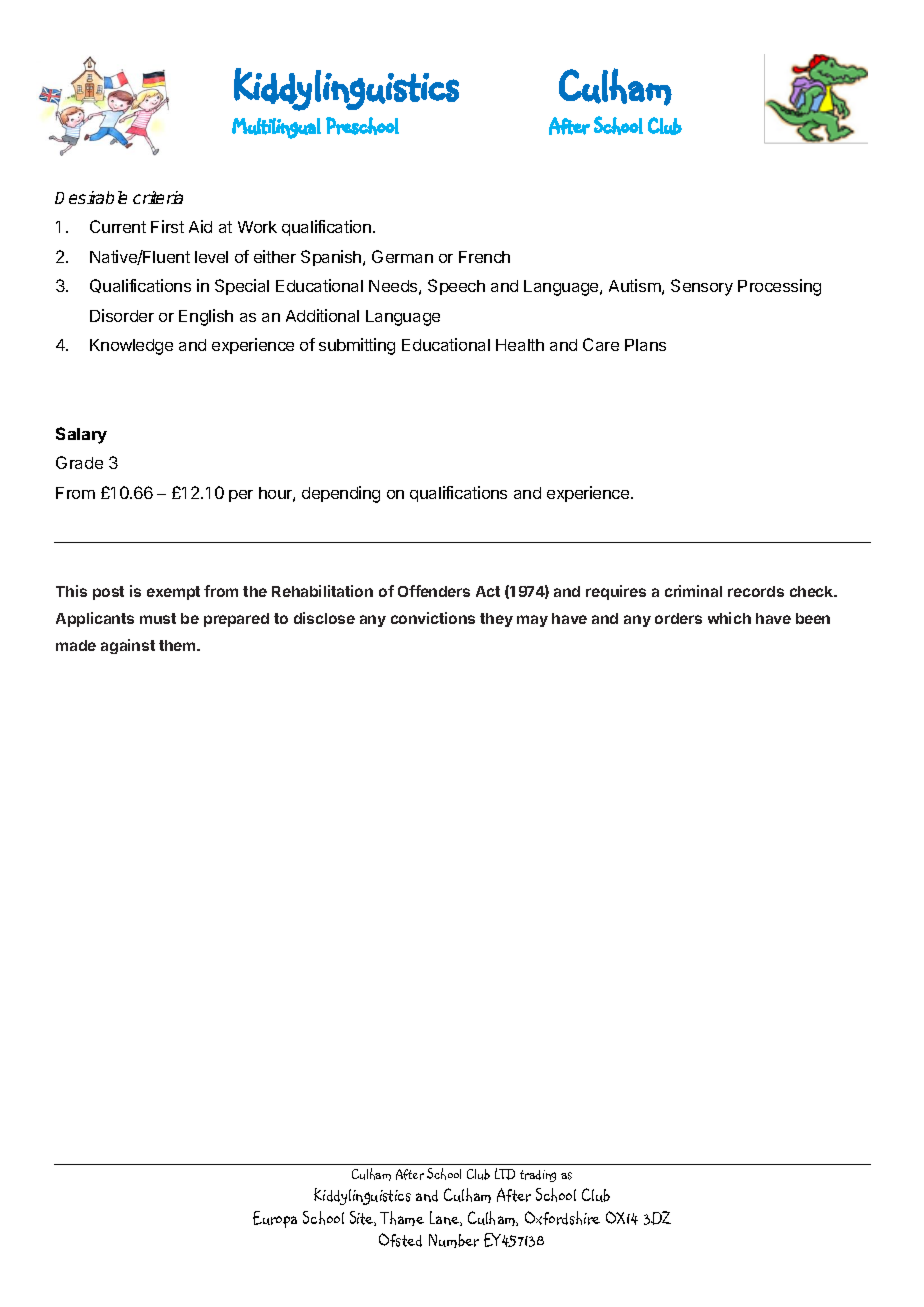  What do you see at coordinates (178, 645) in the screenshot?
I see `them` at bounding box center [178, 645].
